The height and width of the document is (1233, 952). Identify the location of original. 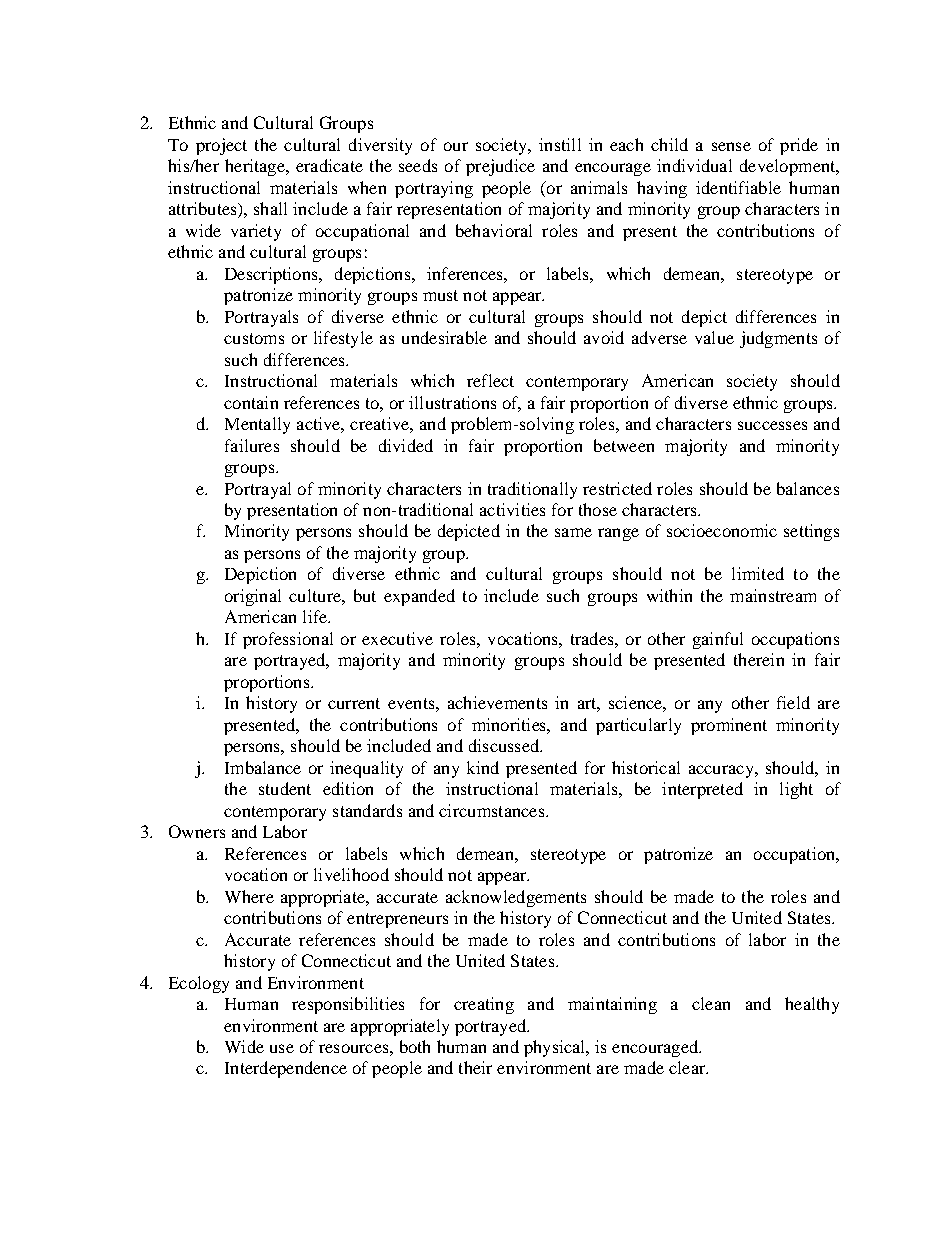
(253, 597).
